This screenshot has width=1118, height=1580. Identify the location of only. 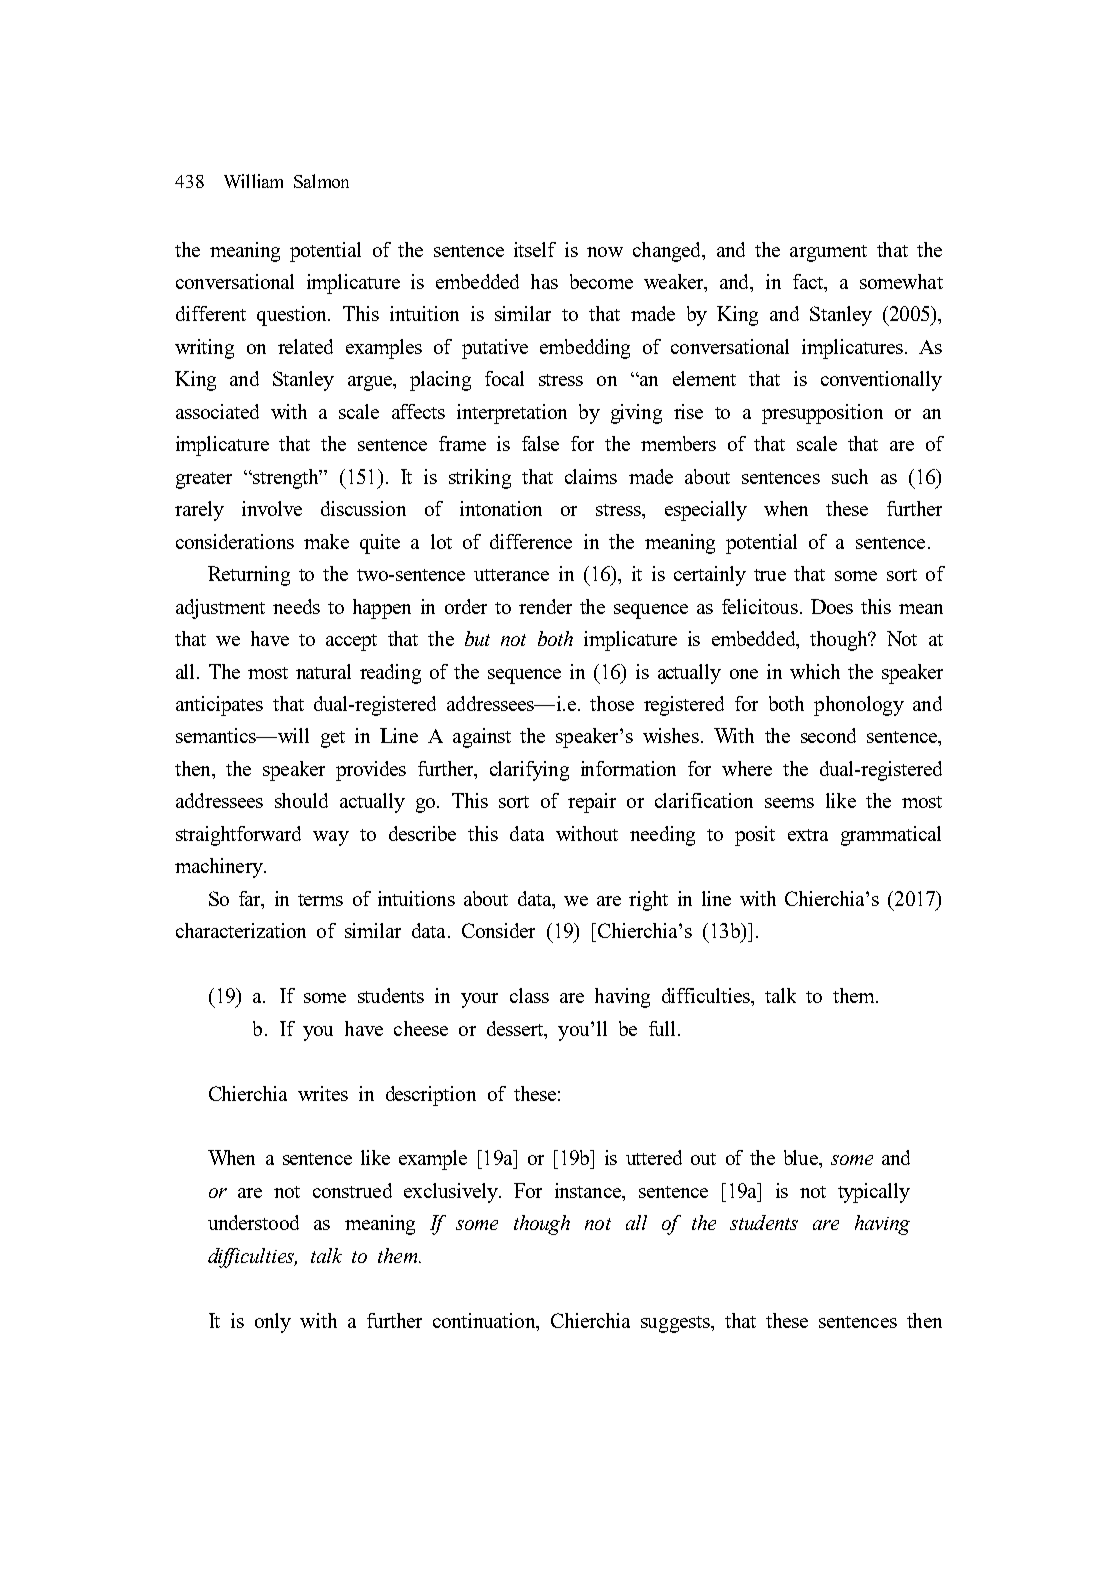
(273, 1323).
